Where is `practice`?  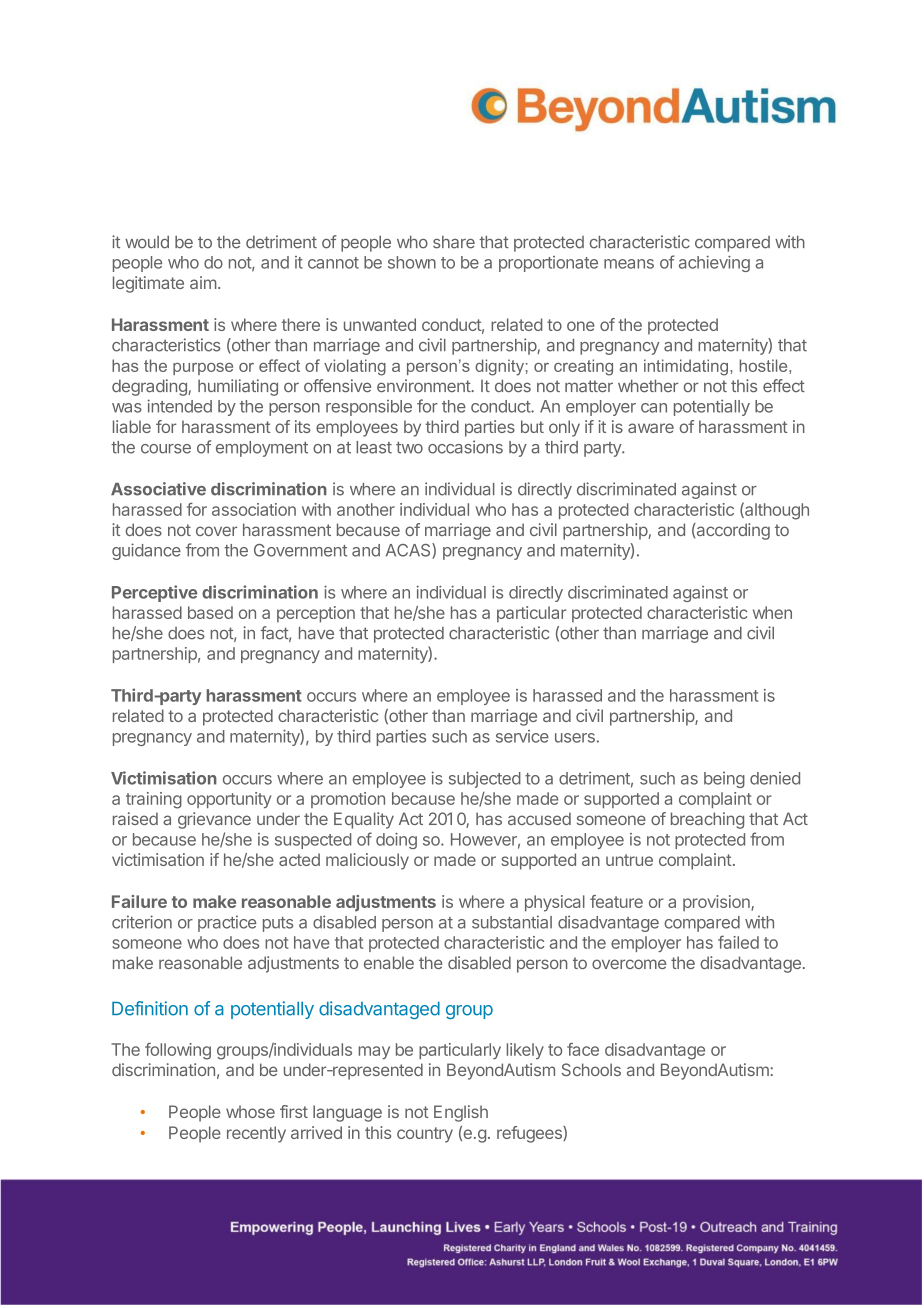 practice is located at coordinates (227, 923).
